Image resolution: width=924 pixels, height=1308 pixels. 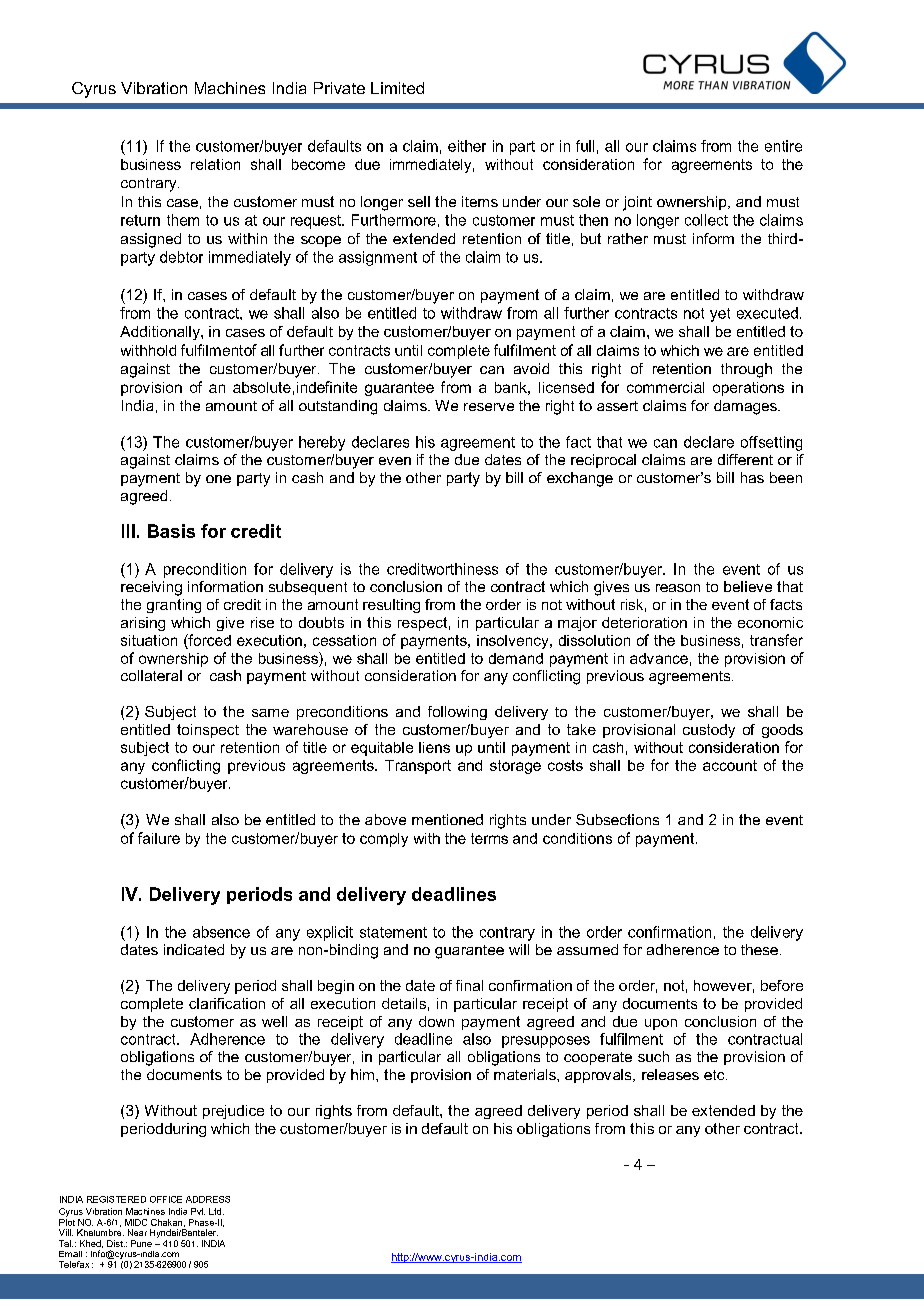 I want to click on reserve, so click(x=489, y=407).
